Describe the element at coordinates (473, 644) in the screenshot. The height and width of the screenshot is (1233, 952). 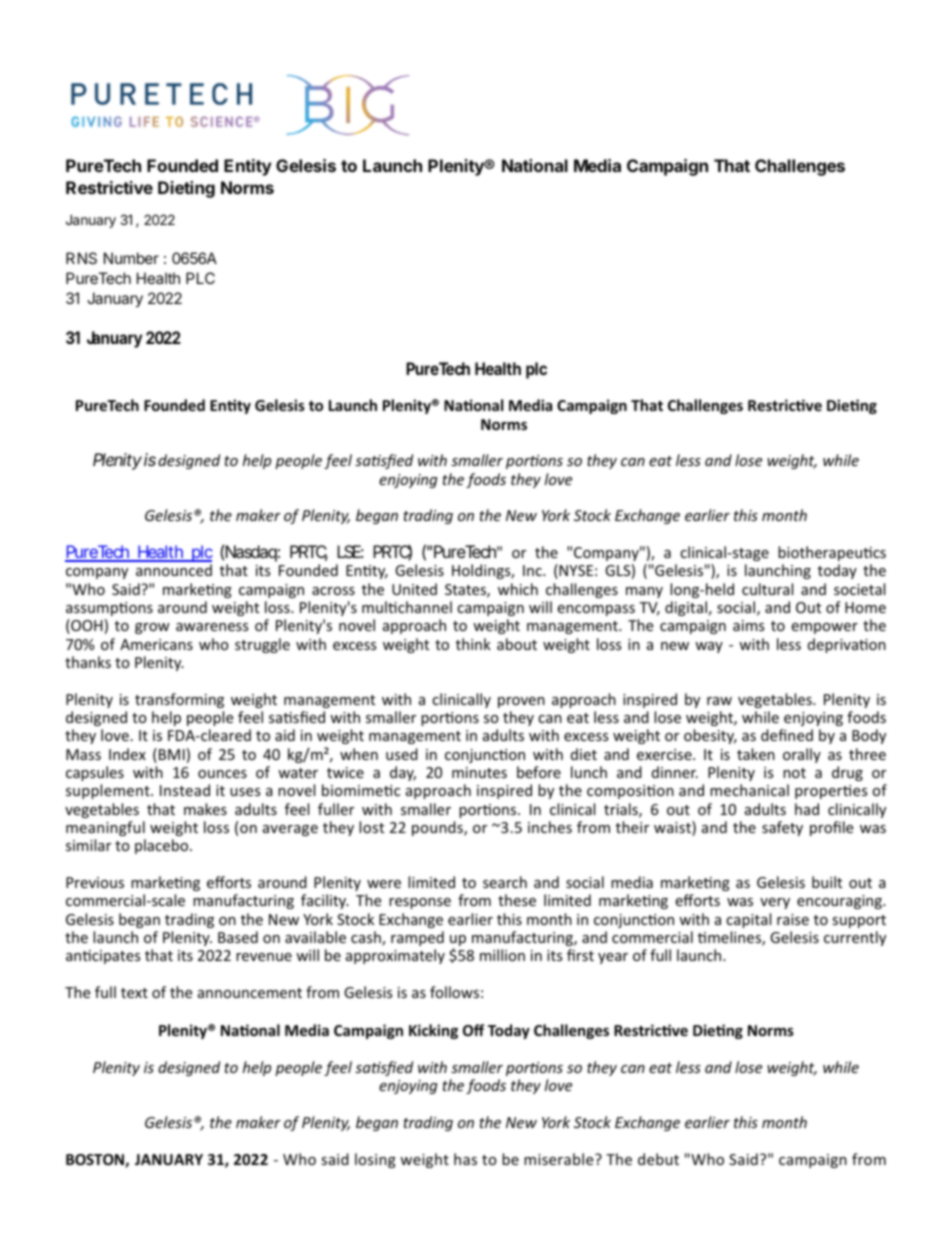
I see `think` at that location.
